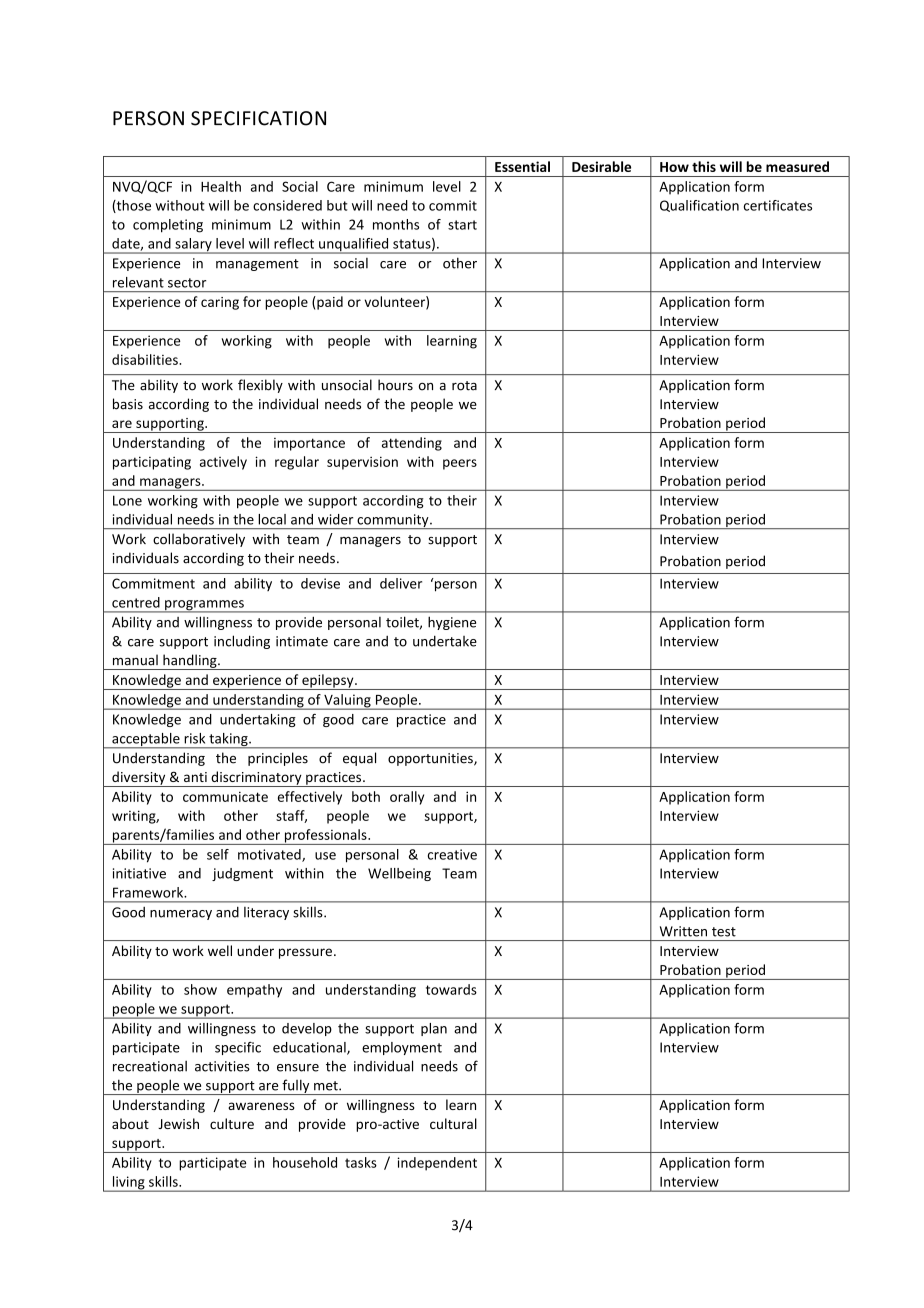 This document has width=924, height=1308. What do you see at coordinates (462, 225) in the document?
I see `start` at bounding box center [462, 225].
